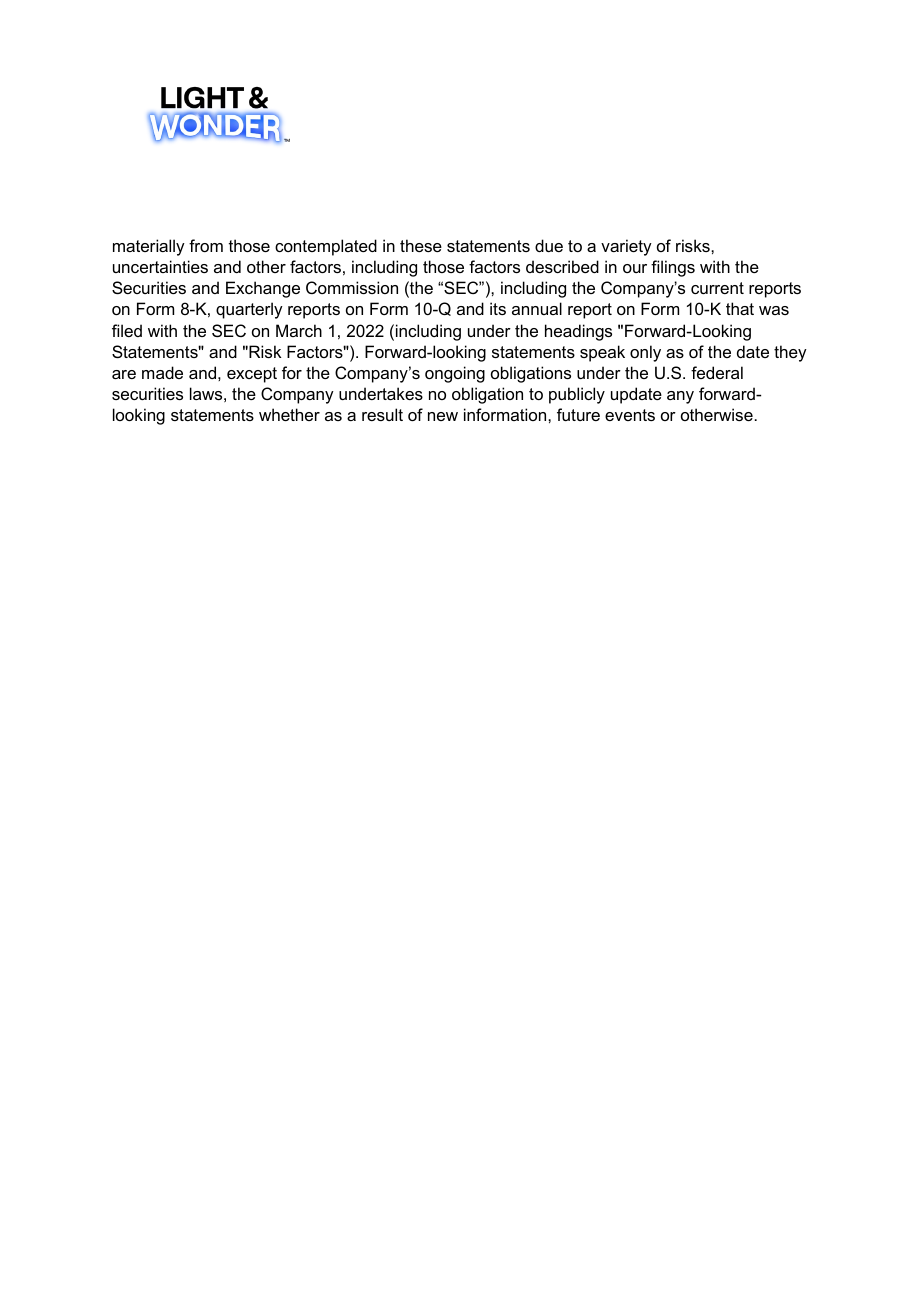 The width and height of the document is (924, 1308). Describe the element at coordinates (443, 416) in the document. I see `new` at that location.
